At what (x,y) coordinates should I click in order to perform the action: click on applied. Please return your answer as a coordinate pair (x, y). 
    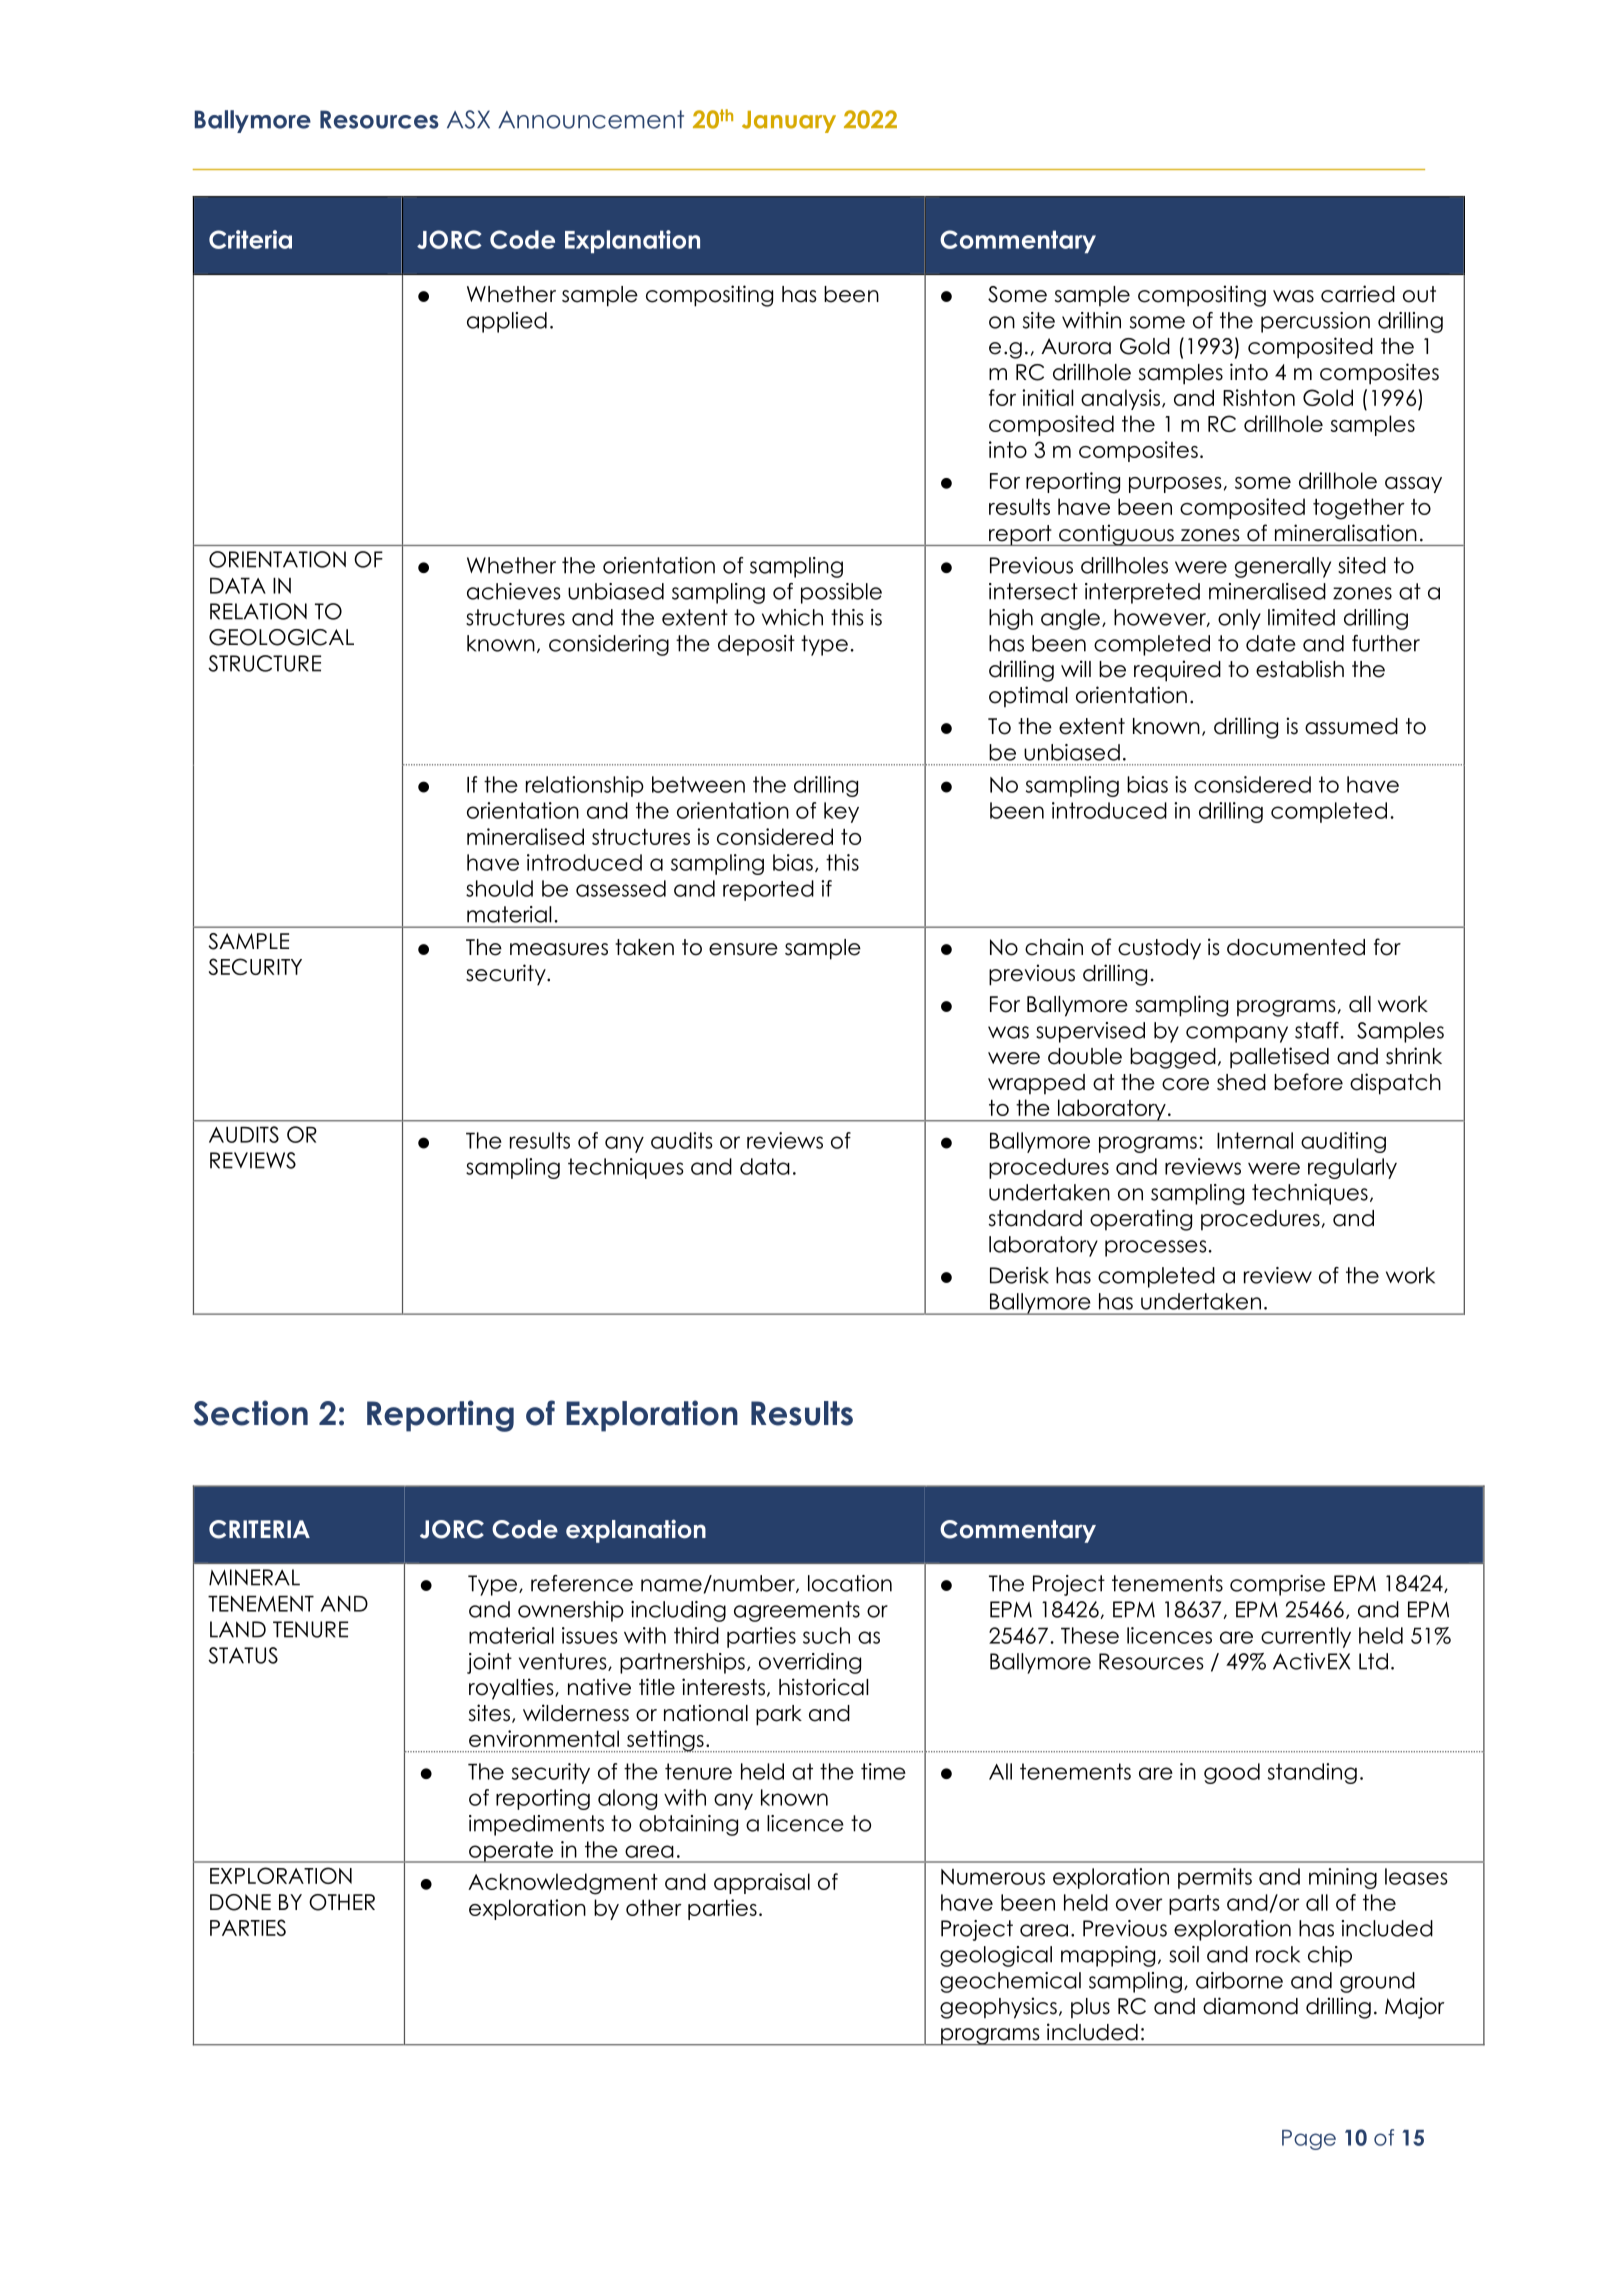
    Looking at the image, I should click on (507, 322).
